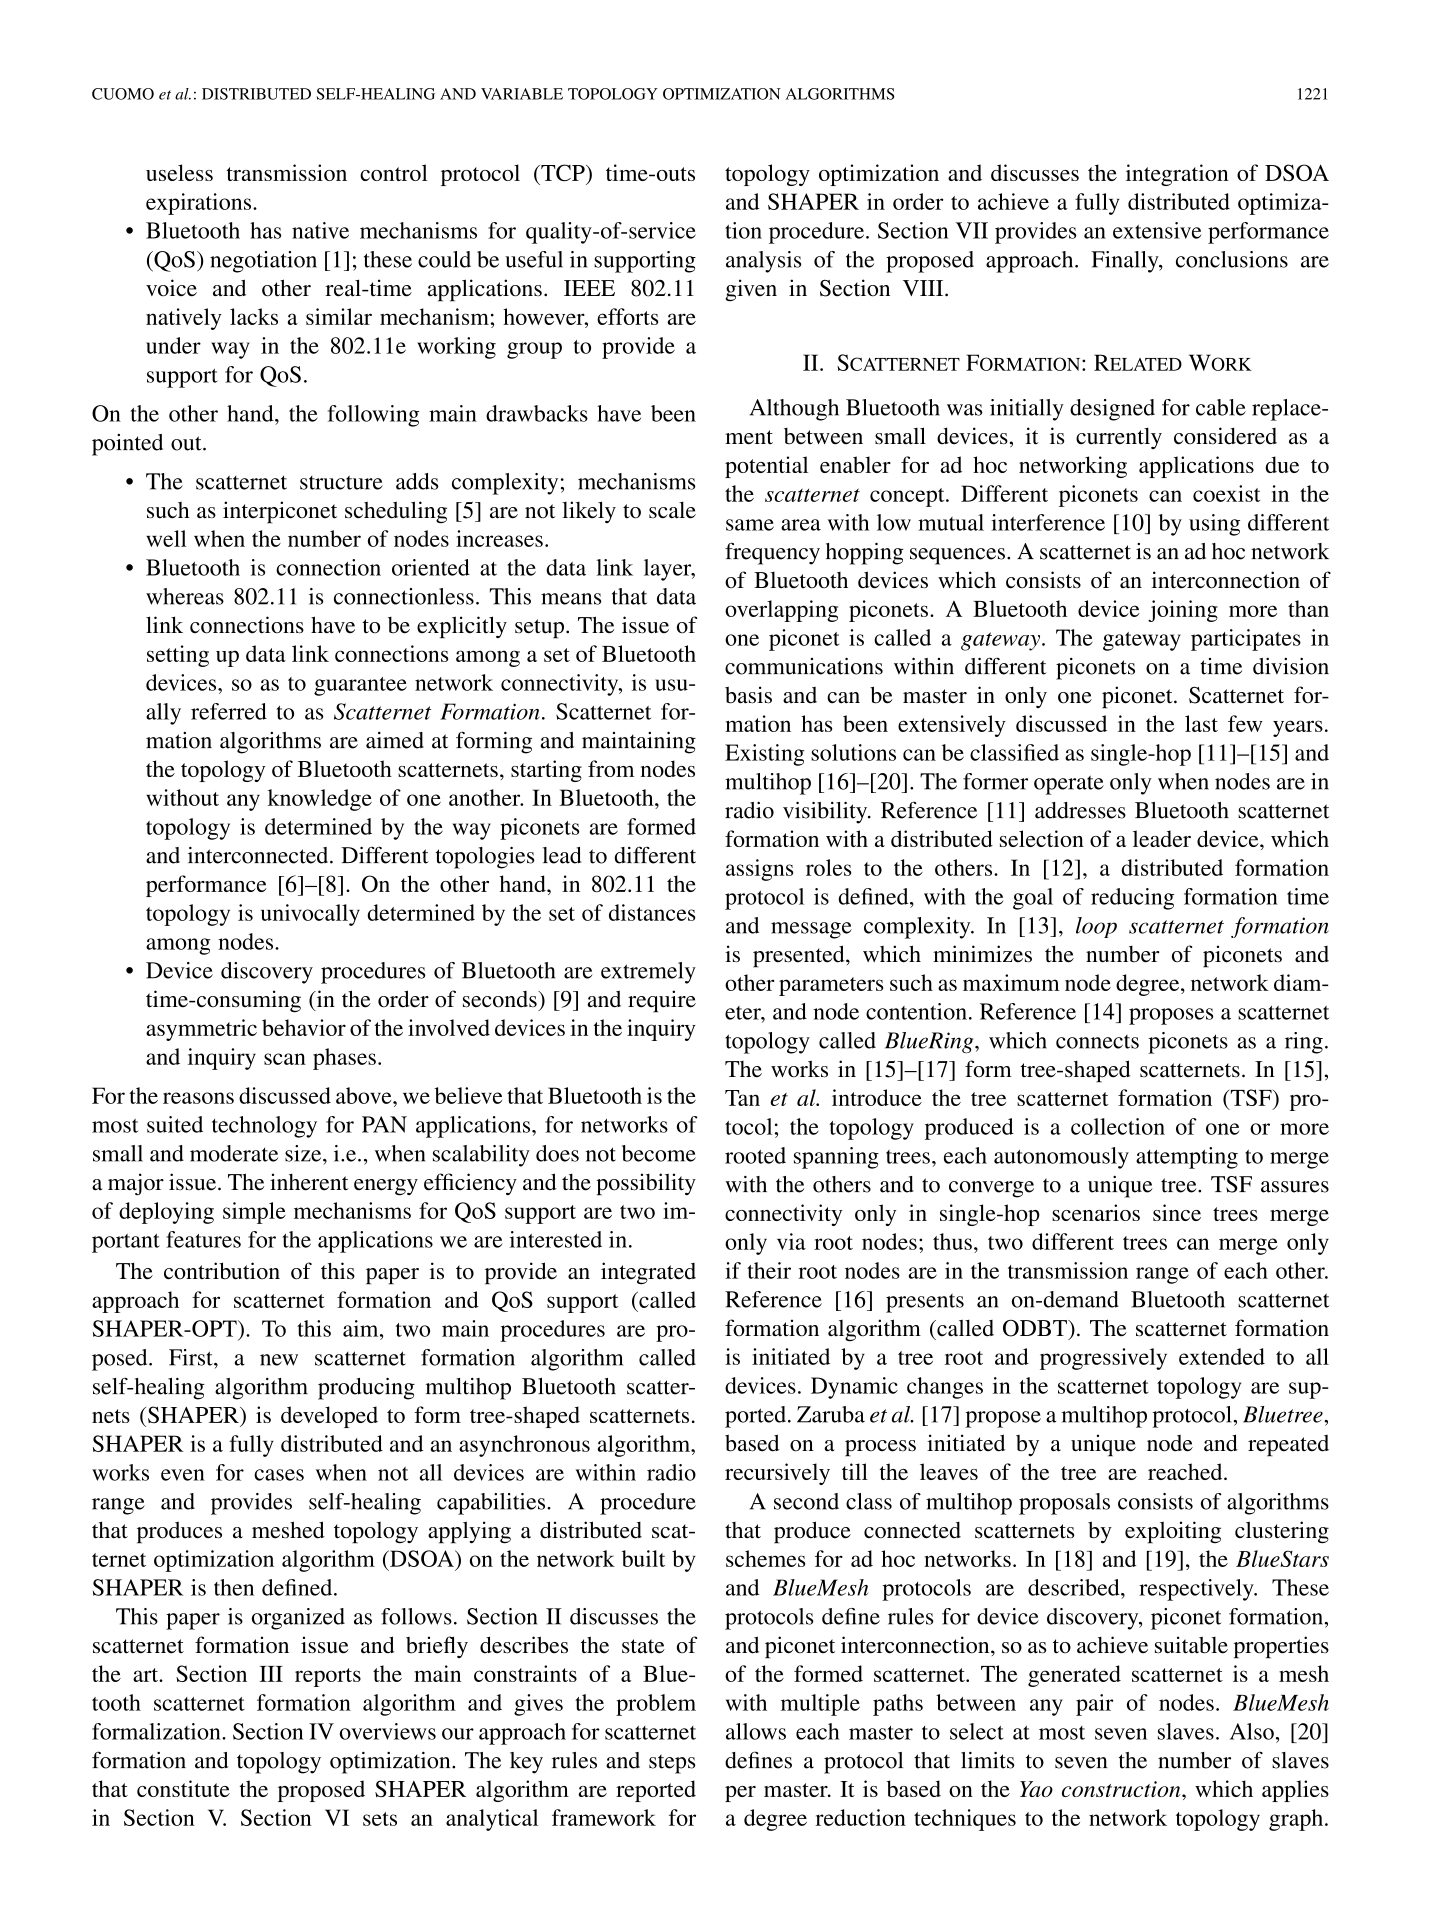 Image resolution: width=1430 pixels, height=1906 pixels. I want to click on TCP, so click(563, 172).
